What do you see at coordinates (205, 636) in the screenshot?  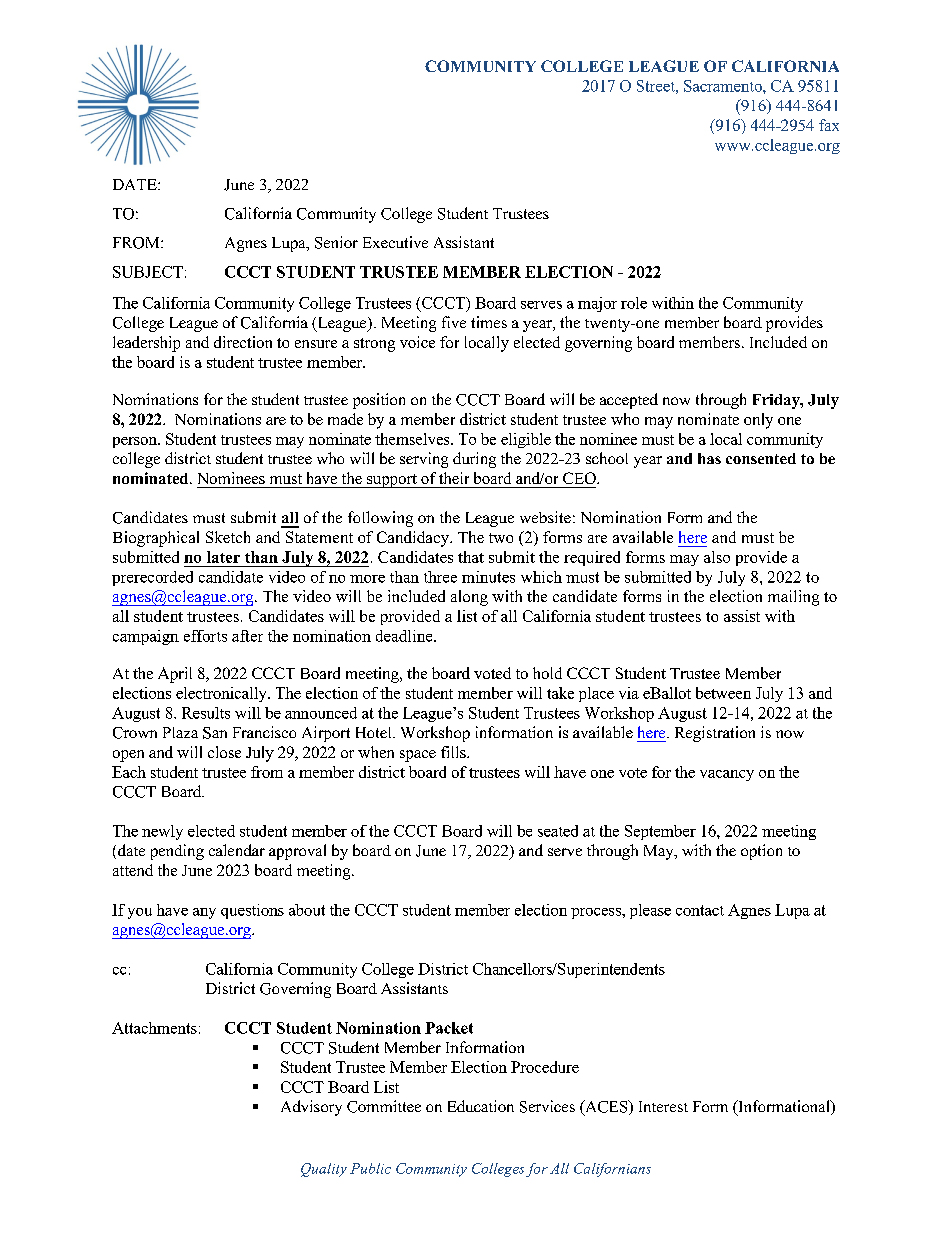 I see `efforts` at bounding box center [205, 636].
